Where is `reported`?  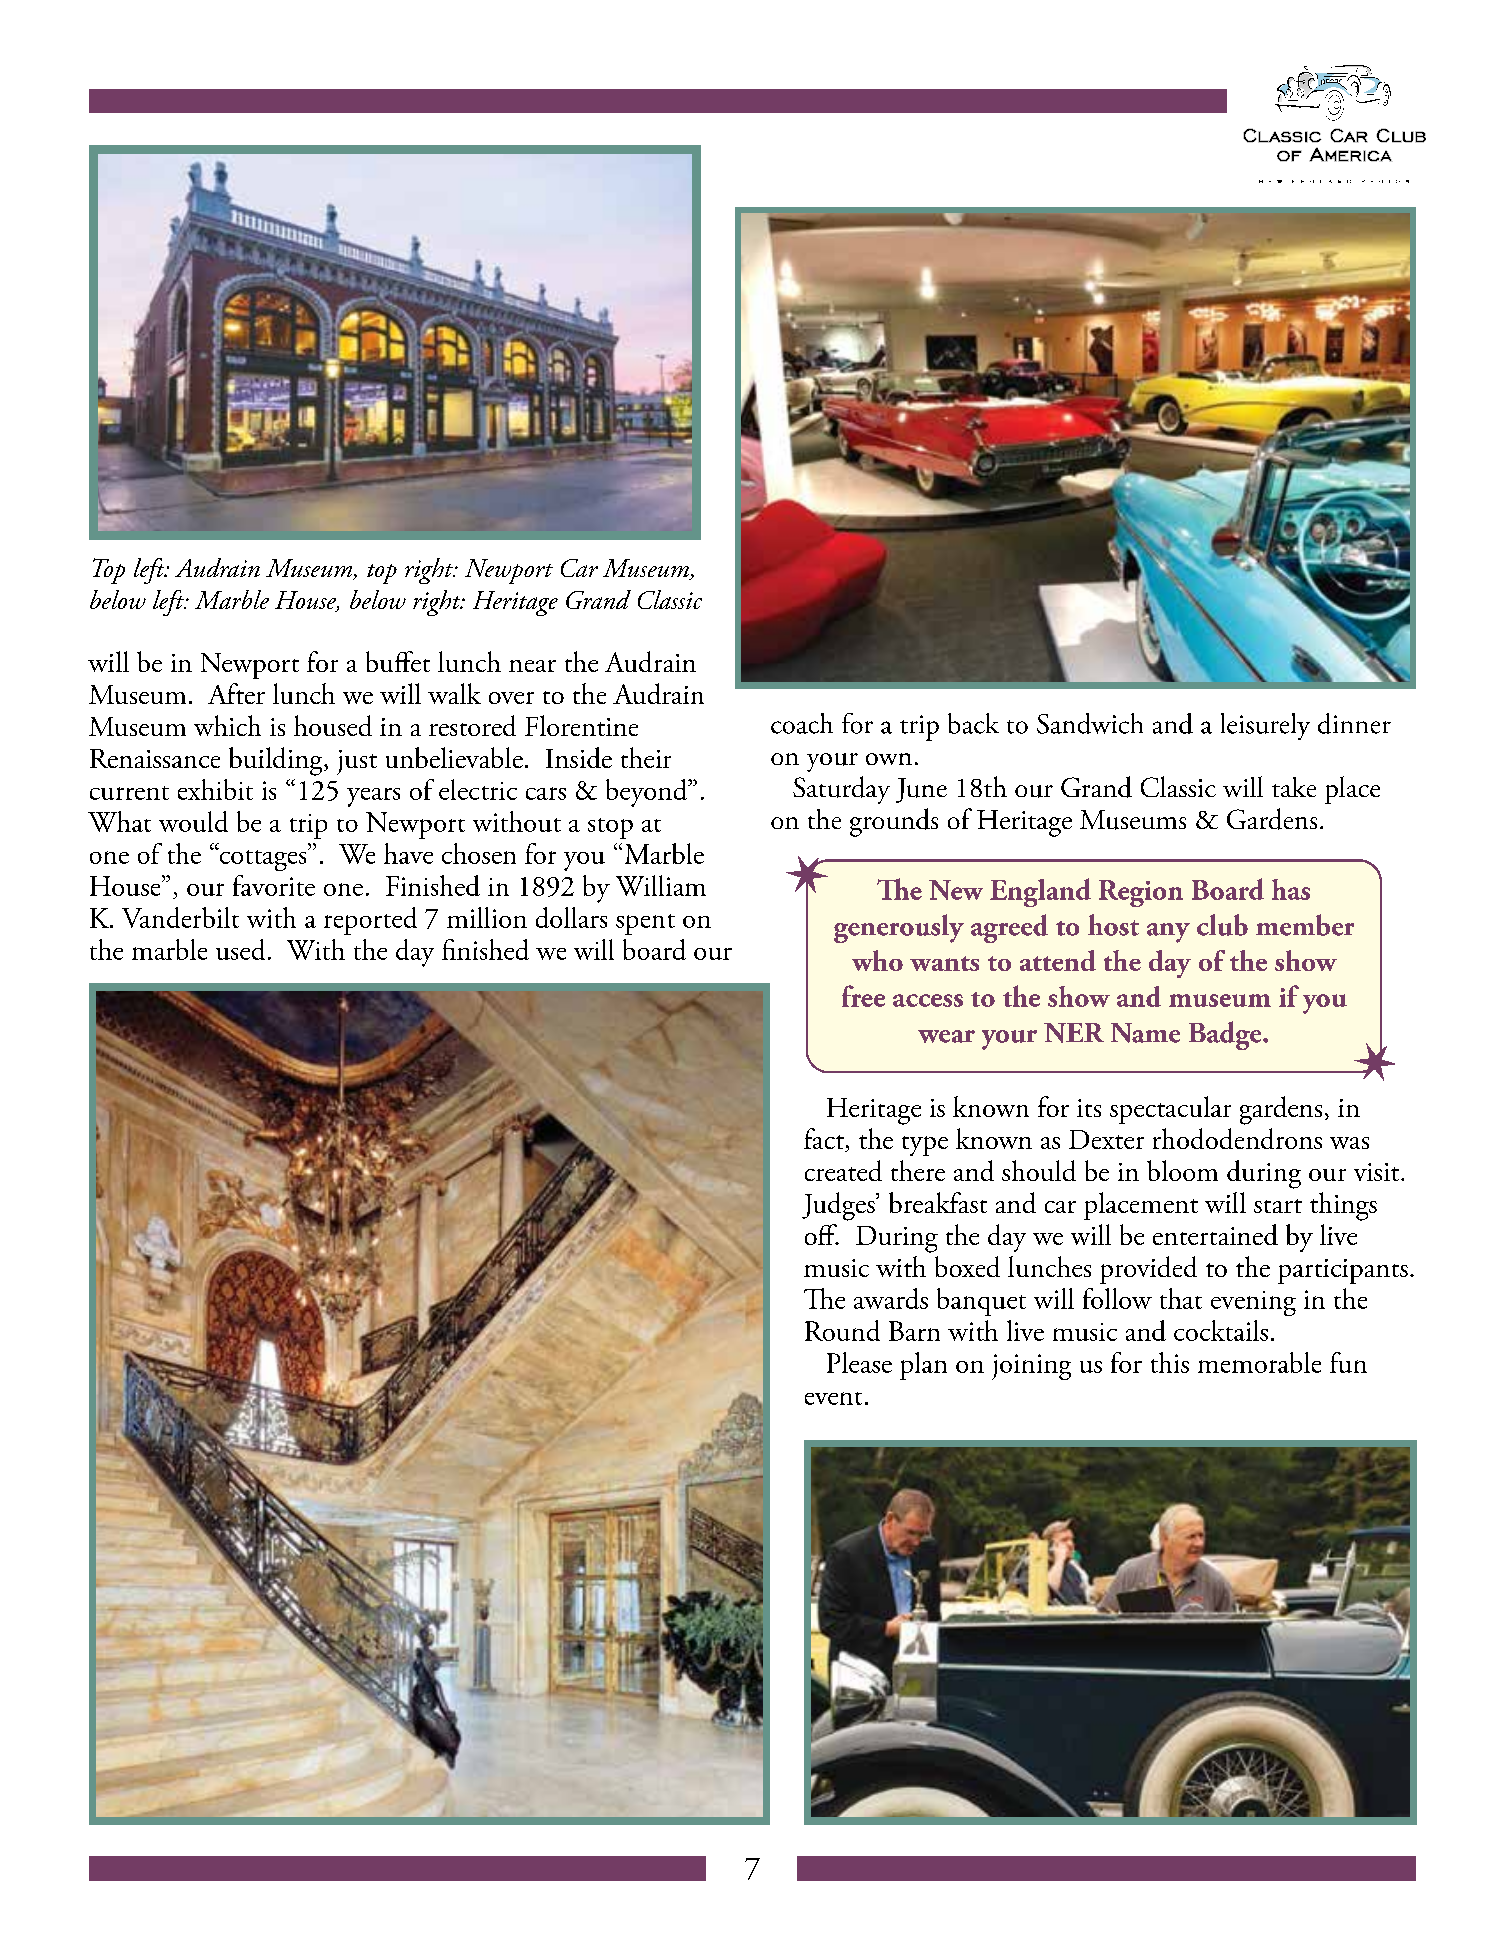 reported is located at coordinates (370, 921).
